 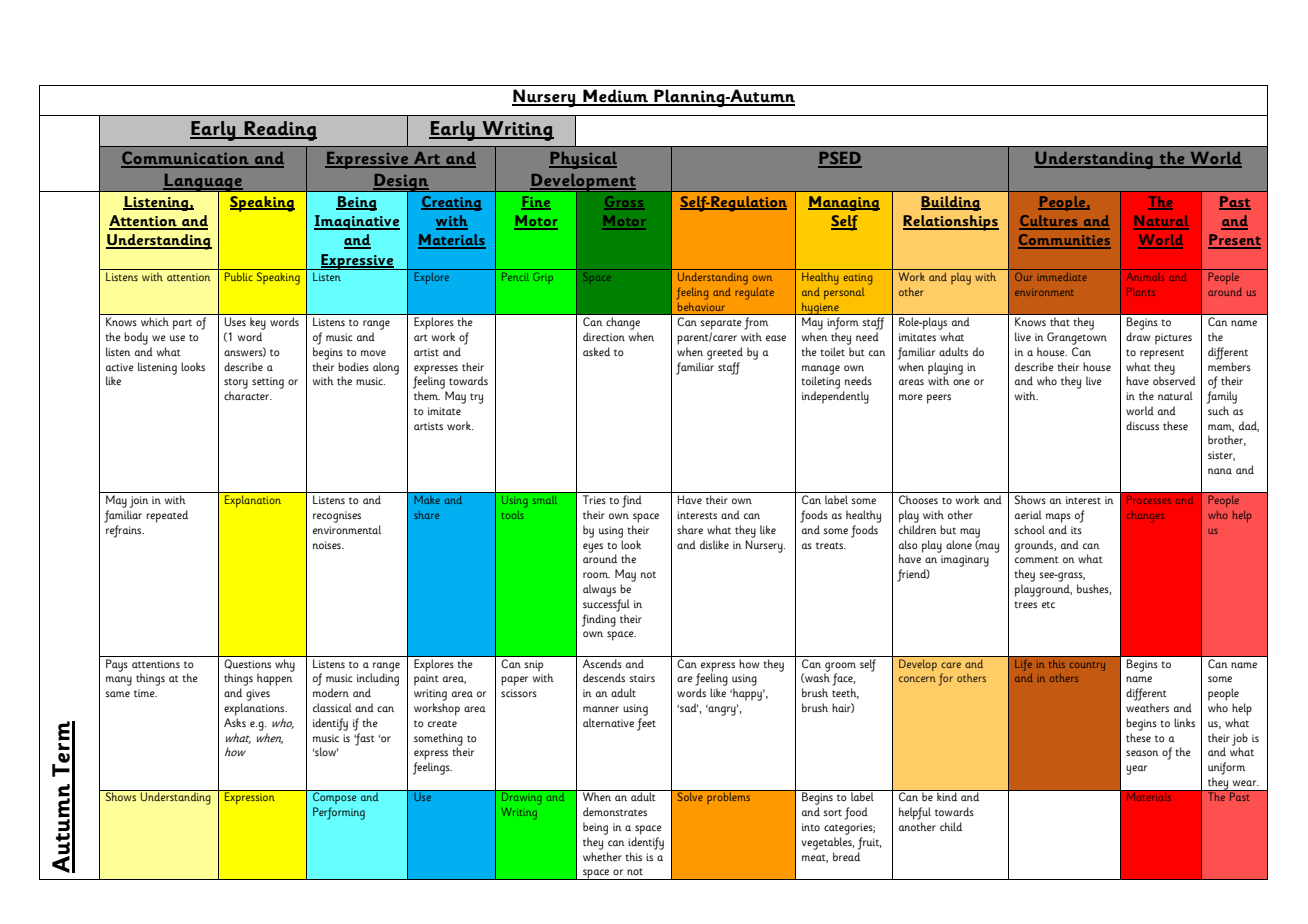 What do you see at coordinates (279, 131) in the document?
I see `Reading` at bounding box center [279, 131].
